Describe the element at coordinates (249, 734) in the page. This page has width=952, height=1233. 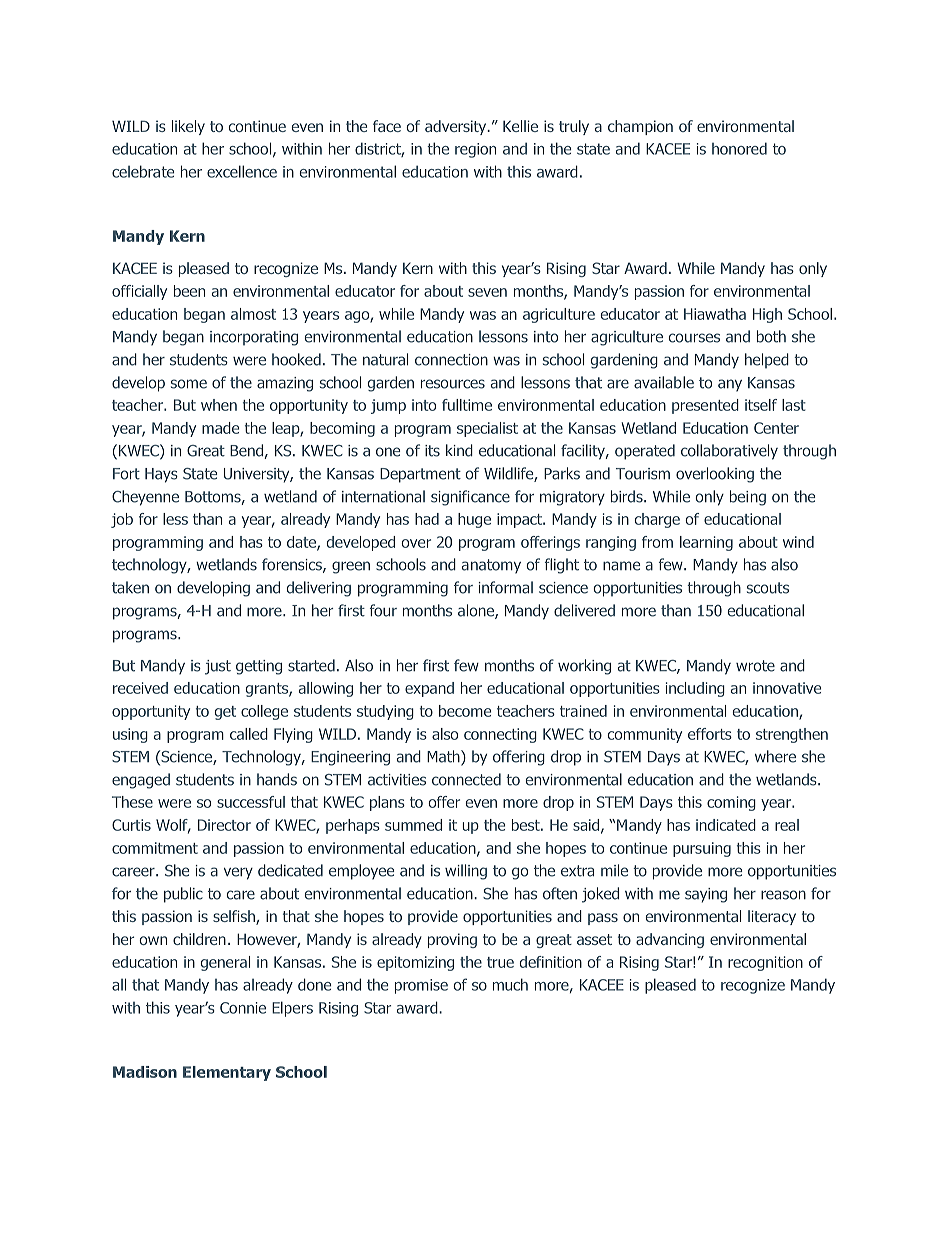
I see `called` at that location.
